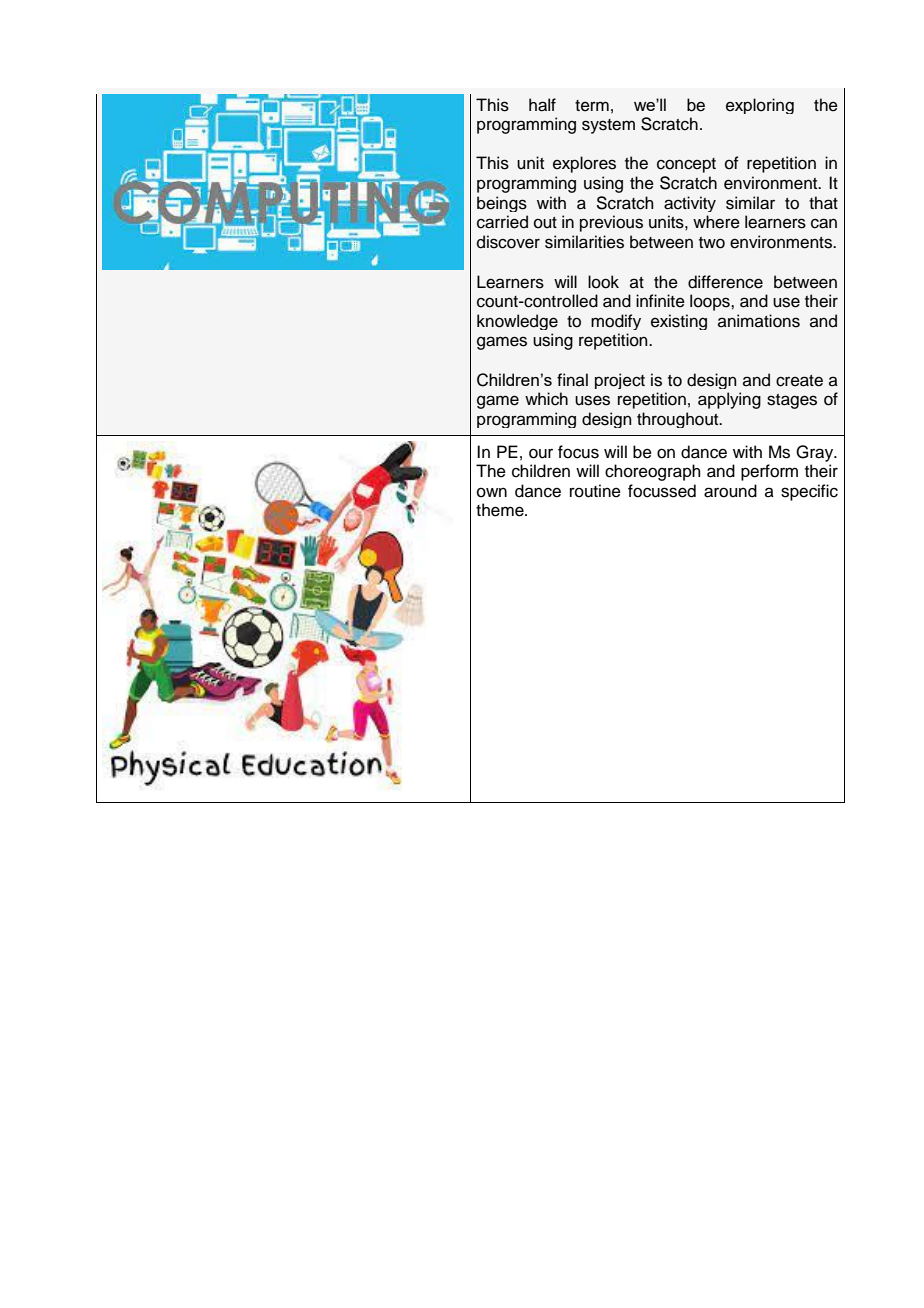 The image size is (924, 1308). What do you see at coordinates (679, 420) in the document?
I see `throughout` at bounding box center [679, 420].
